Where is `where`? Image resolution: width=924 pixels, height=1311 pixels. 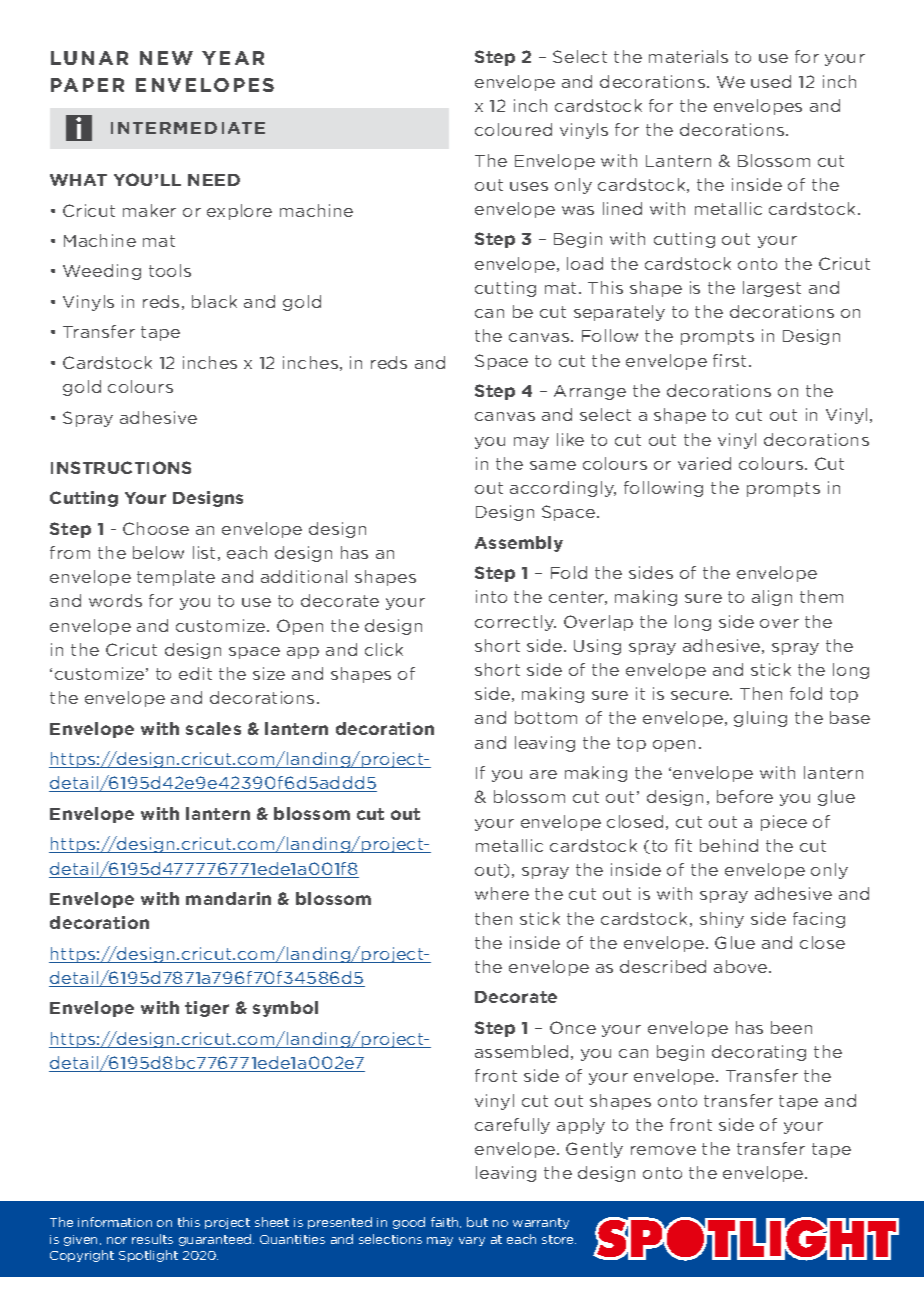 where is located at coordinates (502, 893).
